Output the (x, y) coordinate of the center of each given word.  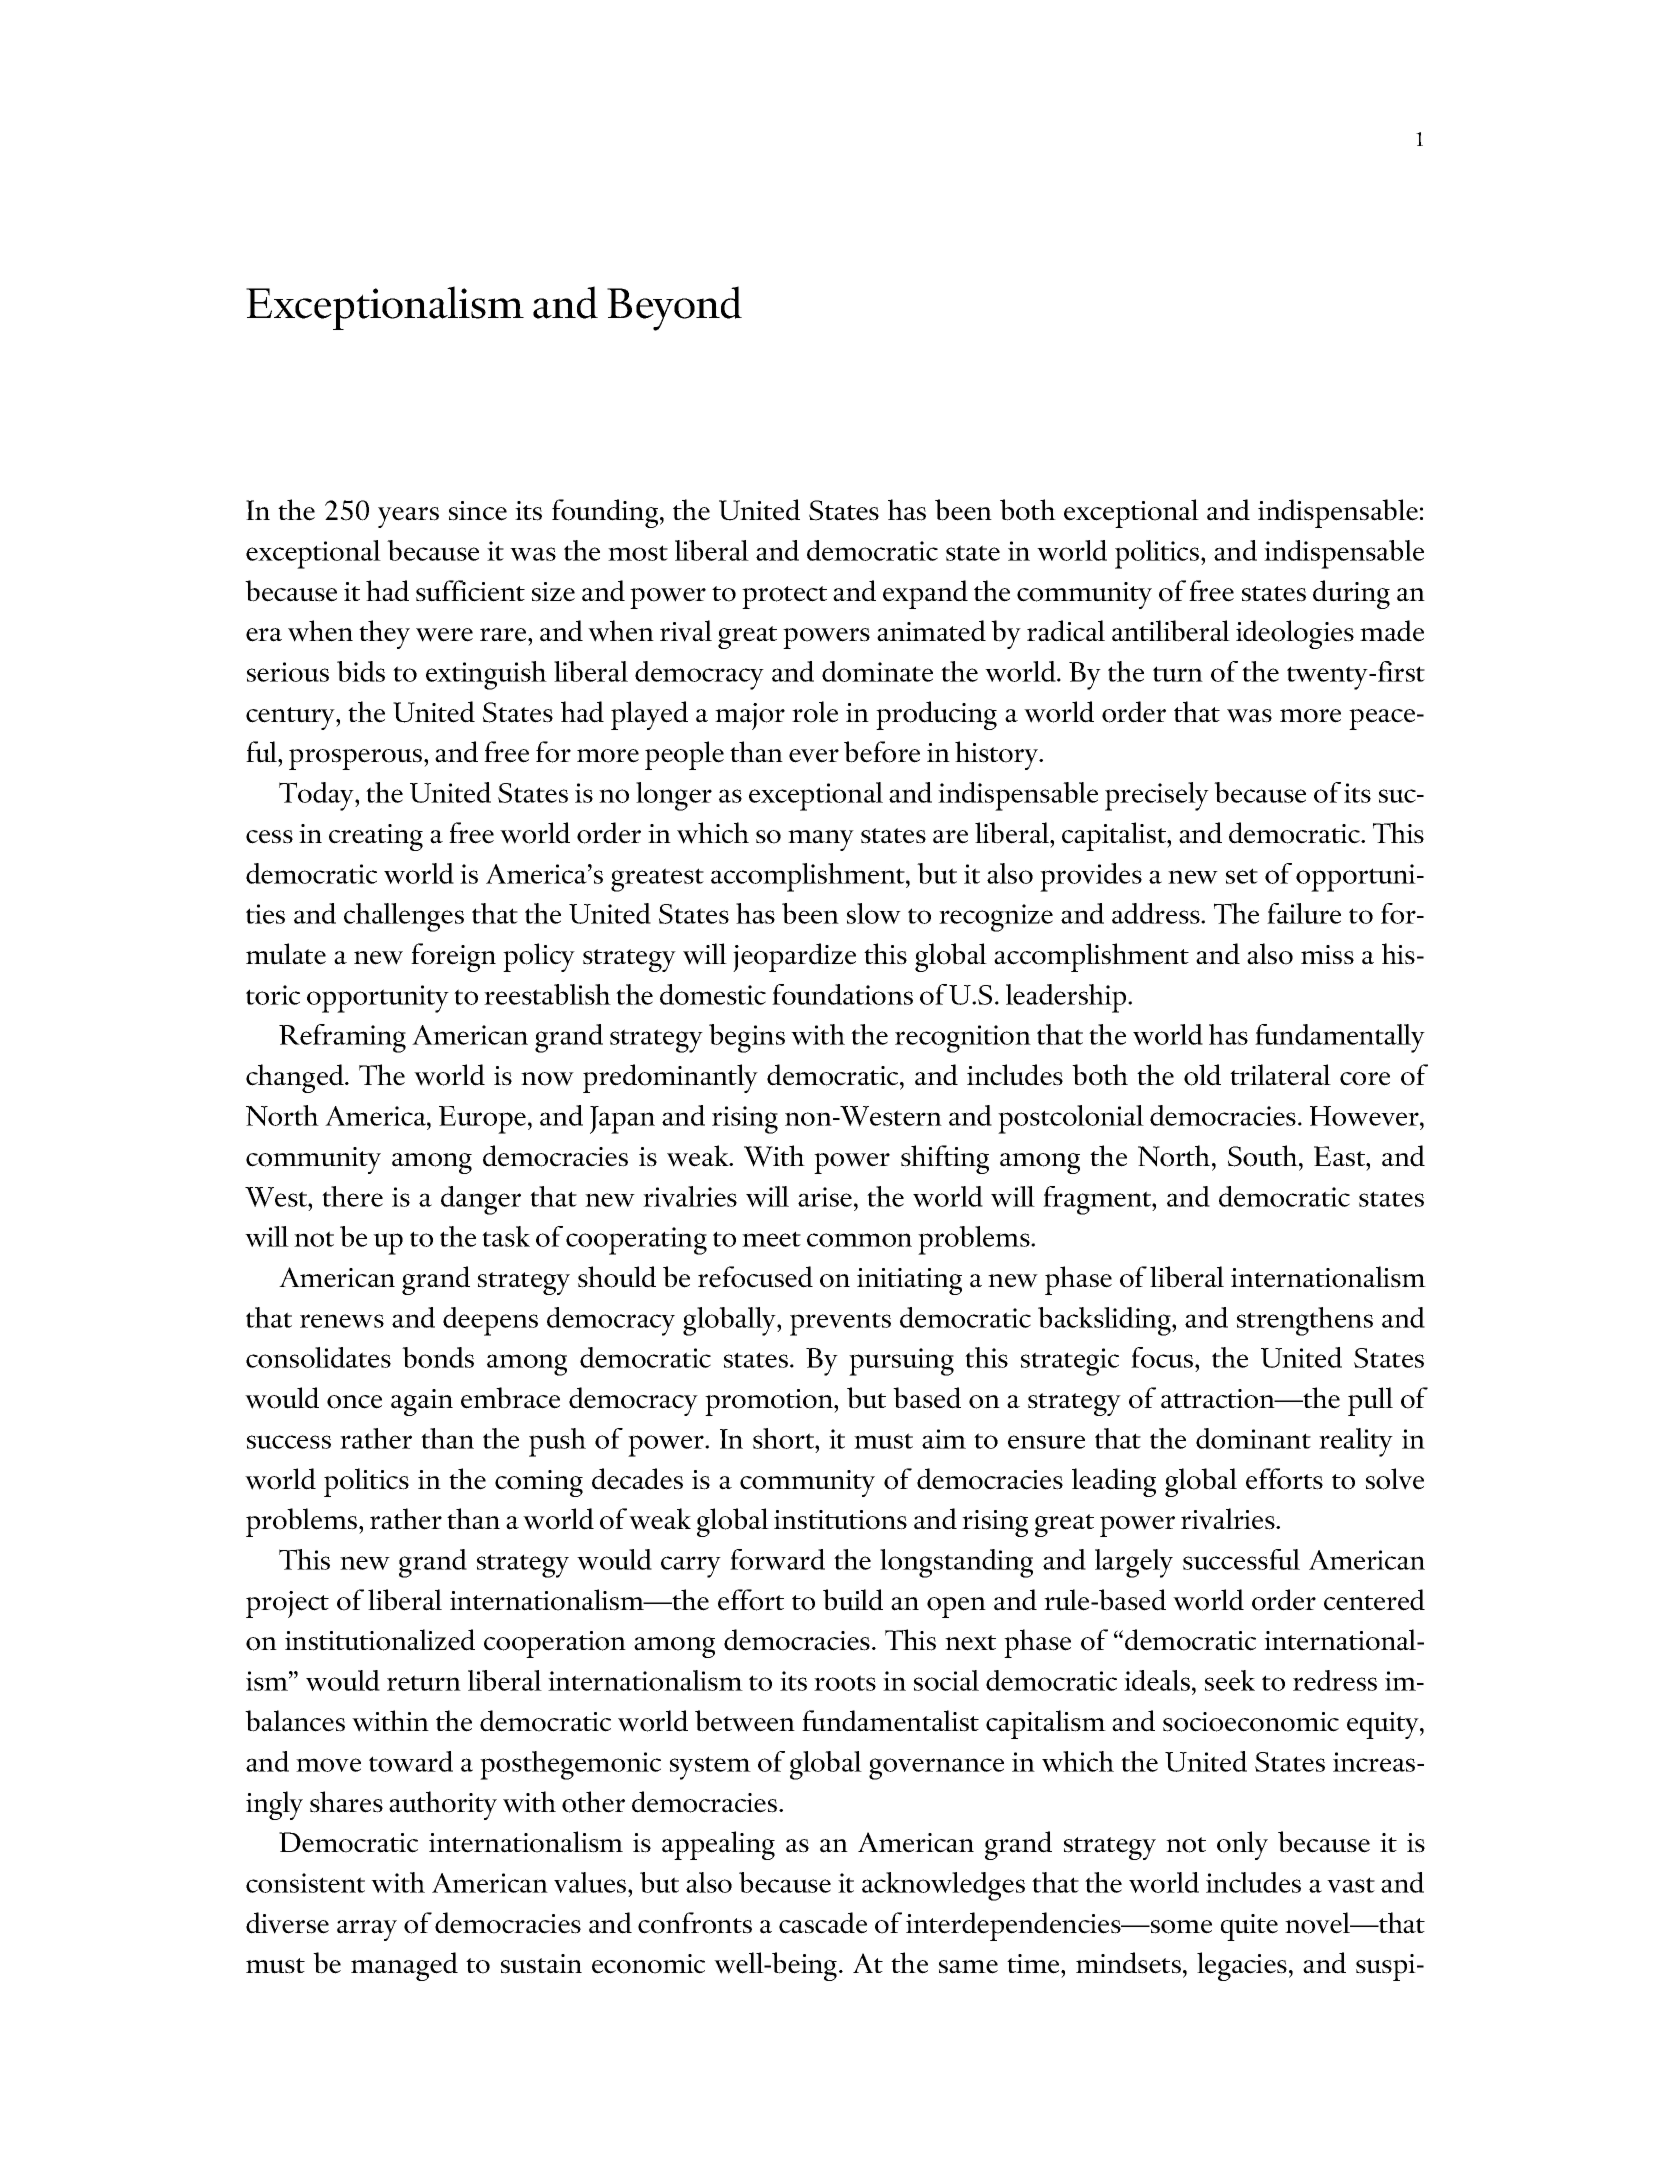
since (478, 511)
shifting (945, 1159)
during (1351, 594)
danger (481, 1200)
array (367, 1930)
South (1264, 1156)
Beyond (674, 308)
